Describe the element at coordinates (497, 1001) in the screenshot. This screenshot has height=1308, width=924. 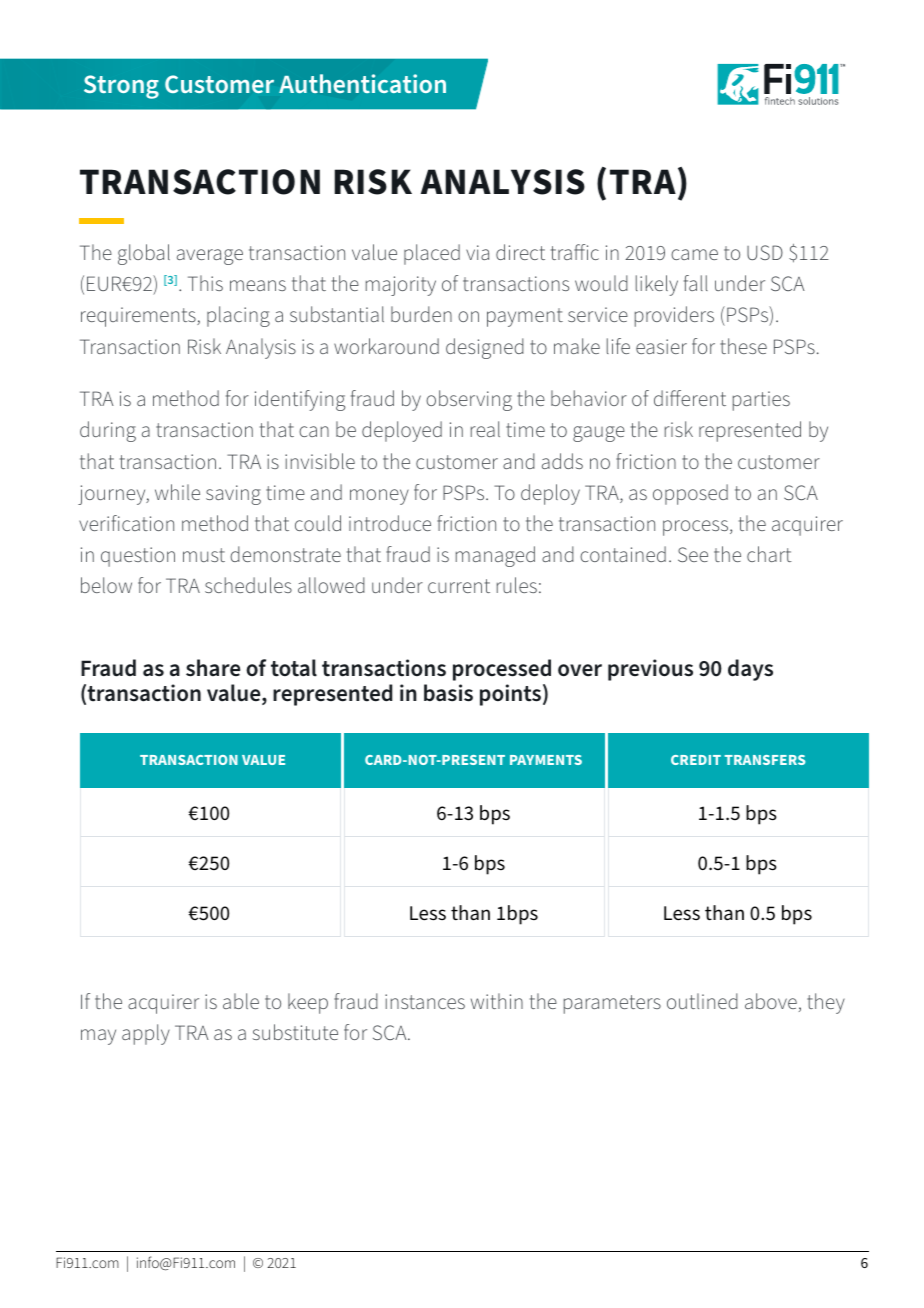
I see `within` at that location.
